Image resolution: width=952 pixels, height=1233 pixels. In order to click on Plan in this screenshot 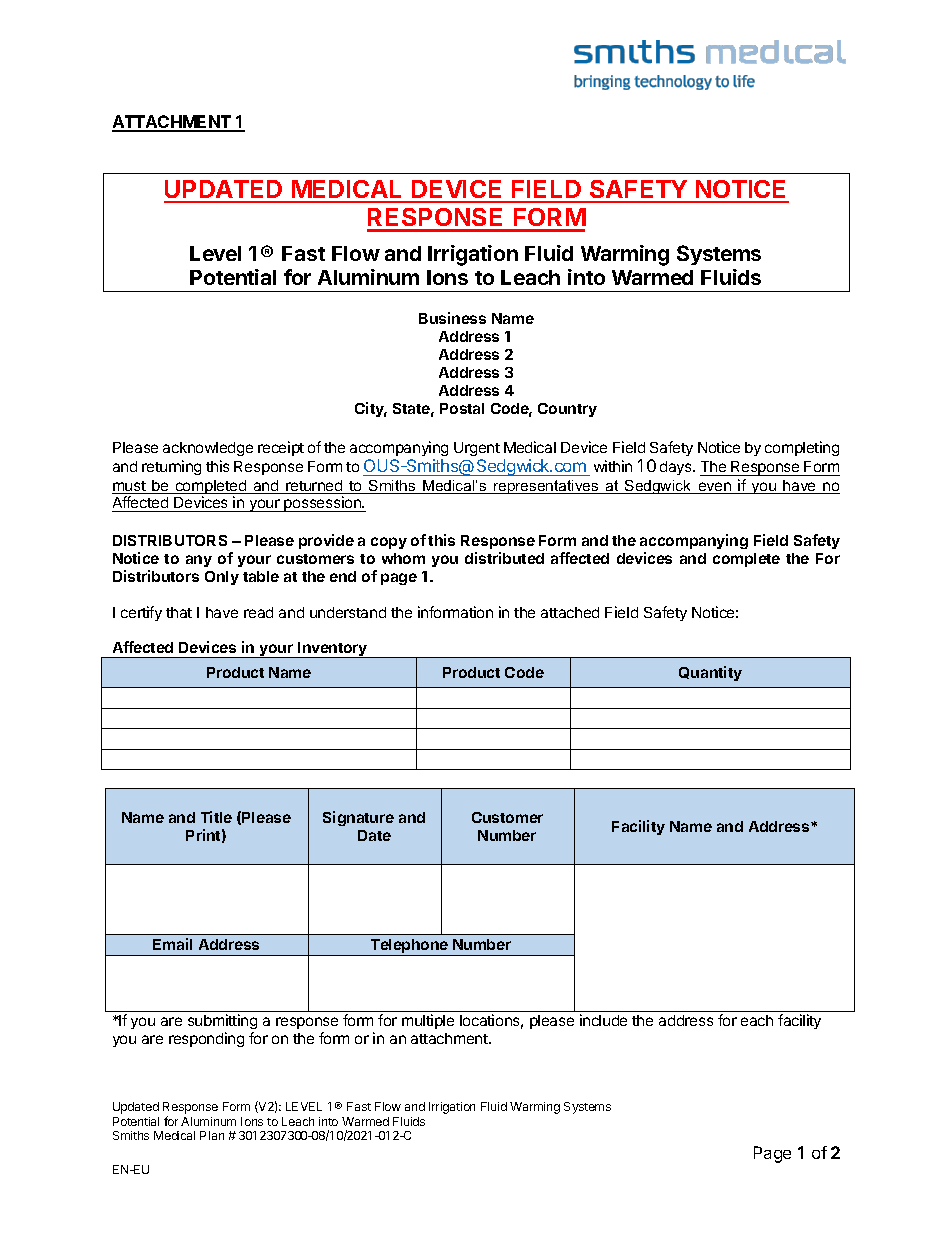, I will do `click(212, 1135)`.
